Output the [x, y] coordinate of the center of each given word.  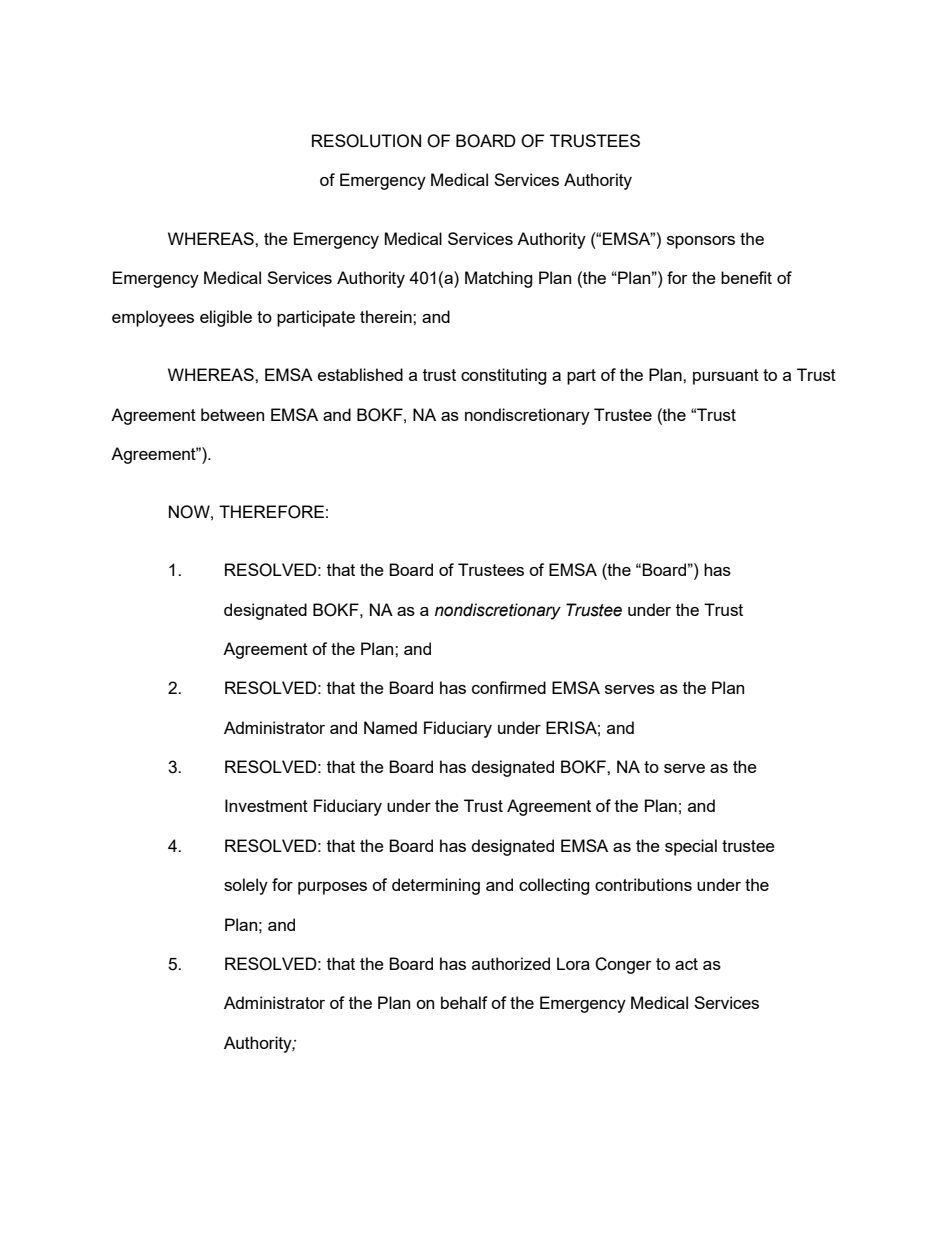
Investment [266, 805]
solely [246, 886]
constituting [504, 376]
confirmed [509, 687]
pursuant [726, 377]
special [691, 847]
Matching [499, 279]
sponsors [701, 242]
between [232, 414]
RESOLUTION [366, 141]
